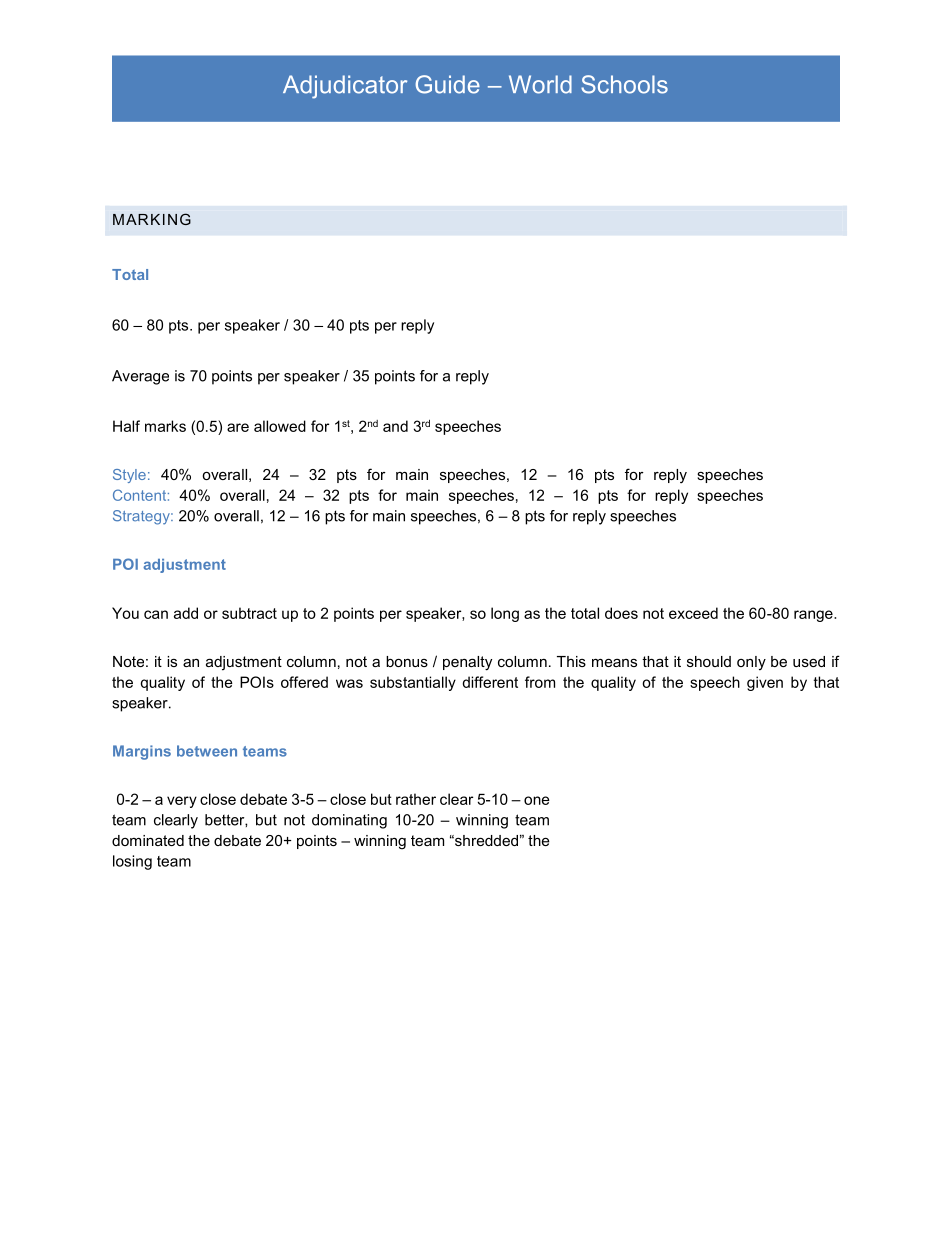  I want to click on add, so click(186, 613).
